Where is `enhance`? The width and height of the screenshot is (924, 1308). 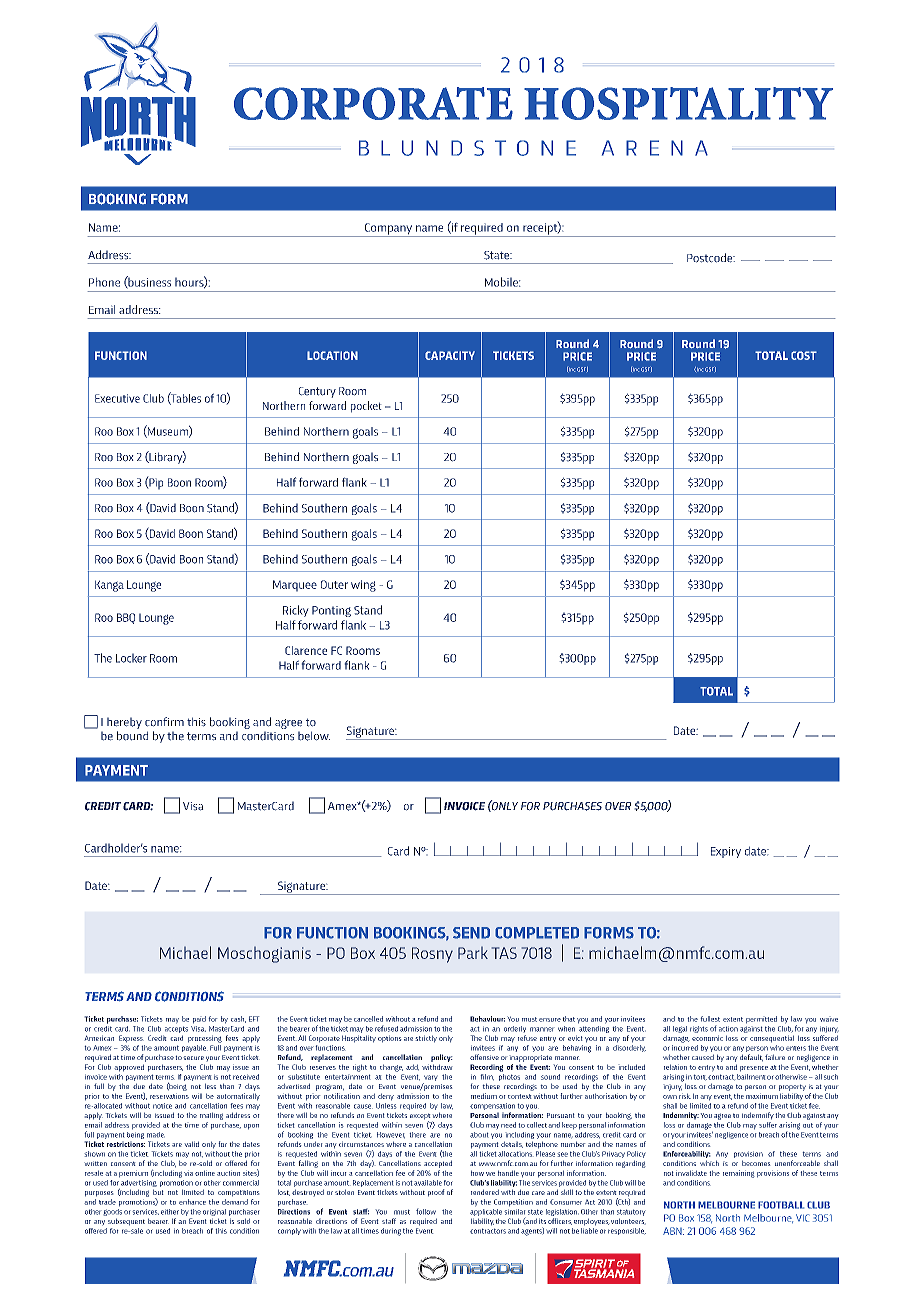 enhance is located at coordinates (192, 1202).
